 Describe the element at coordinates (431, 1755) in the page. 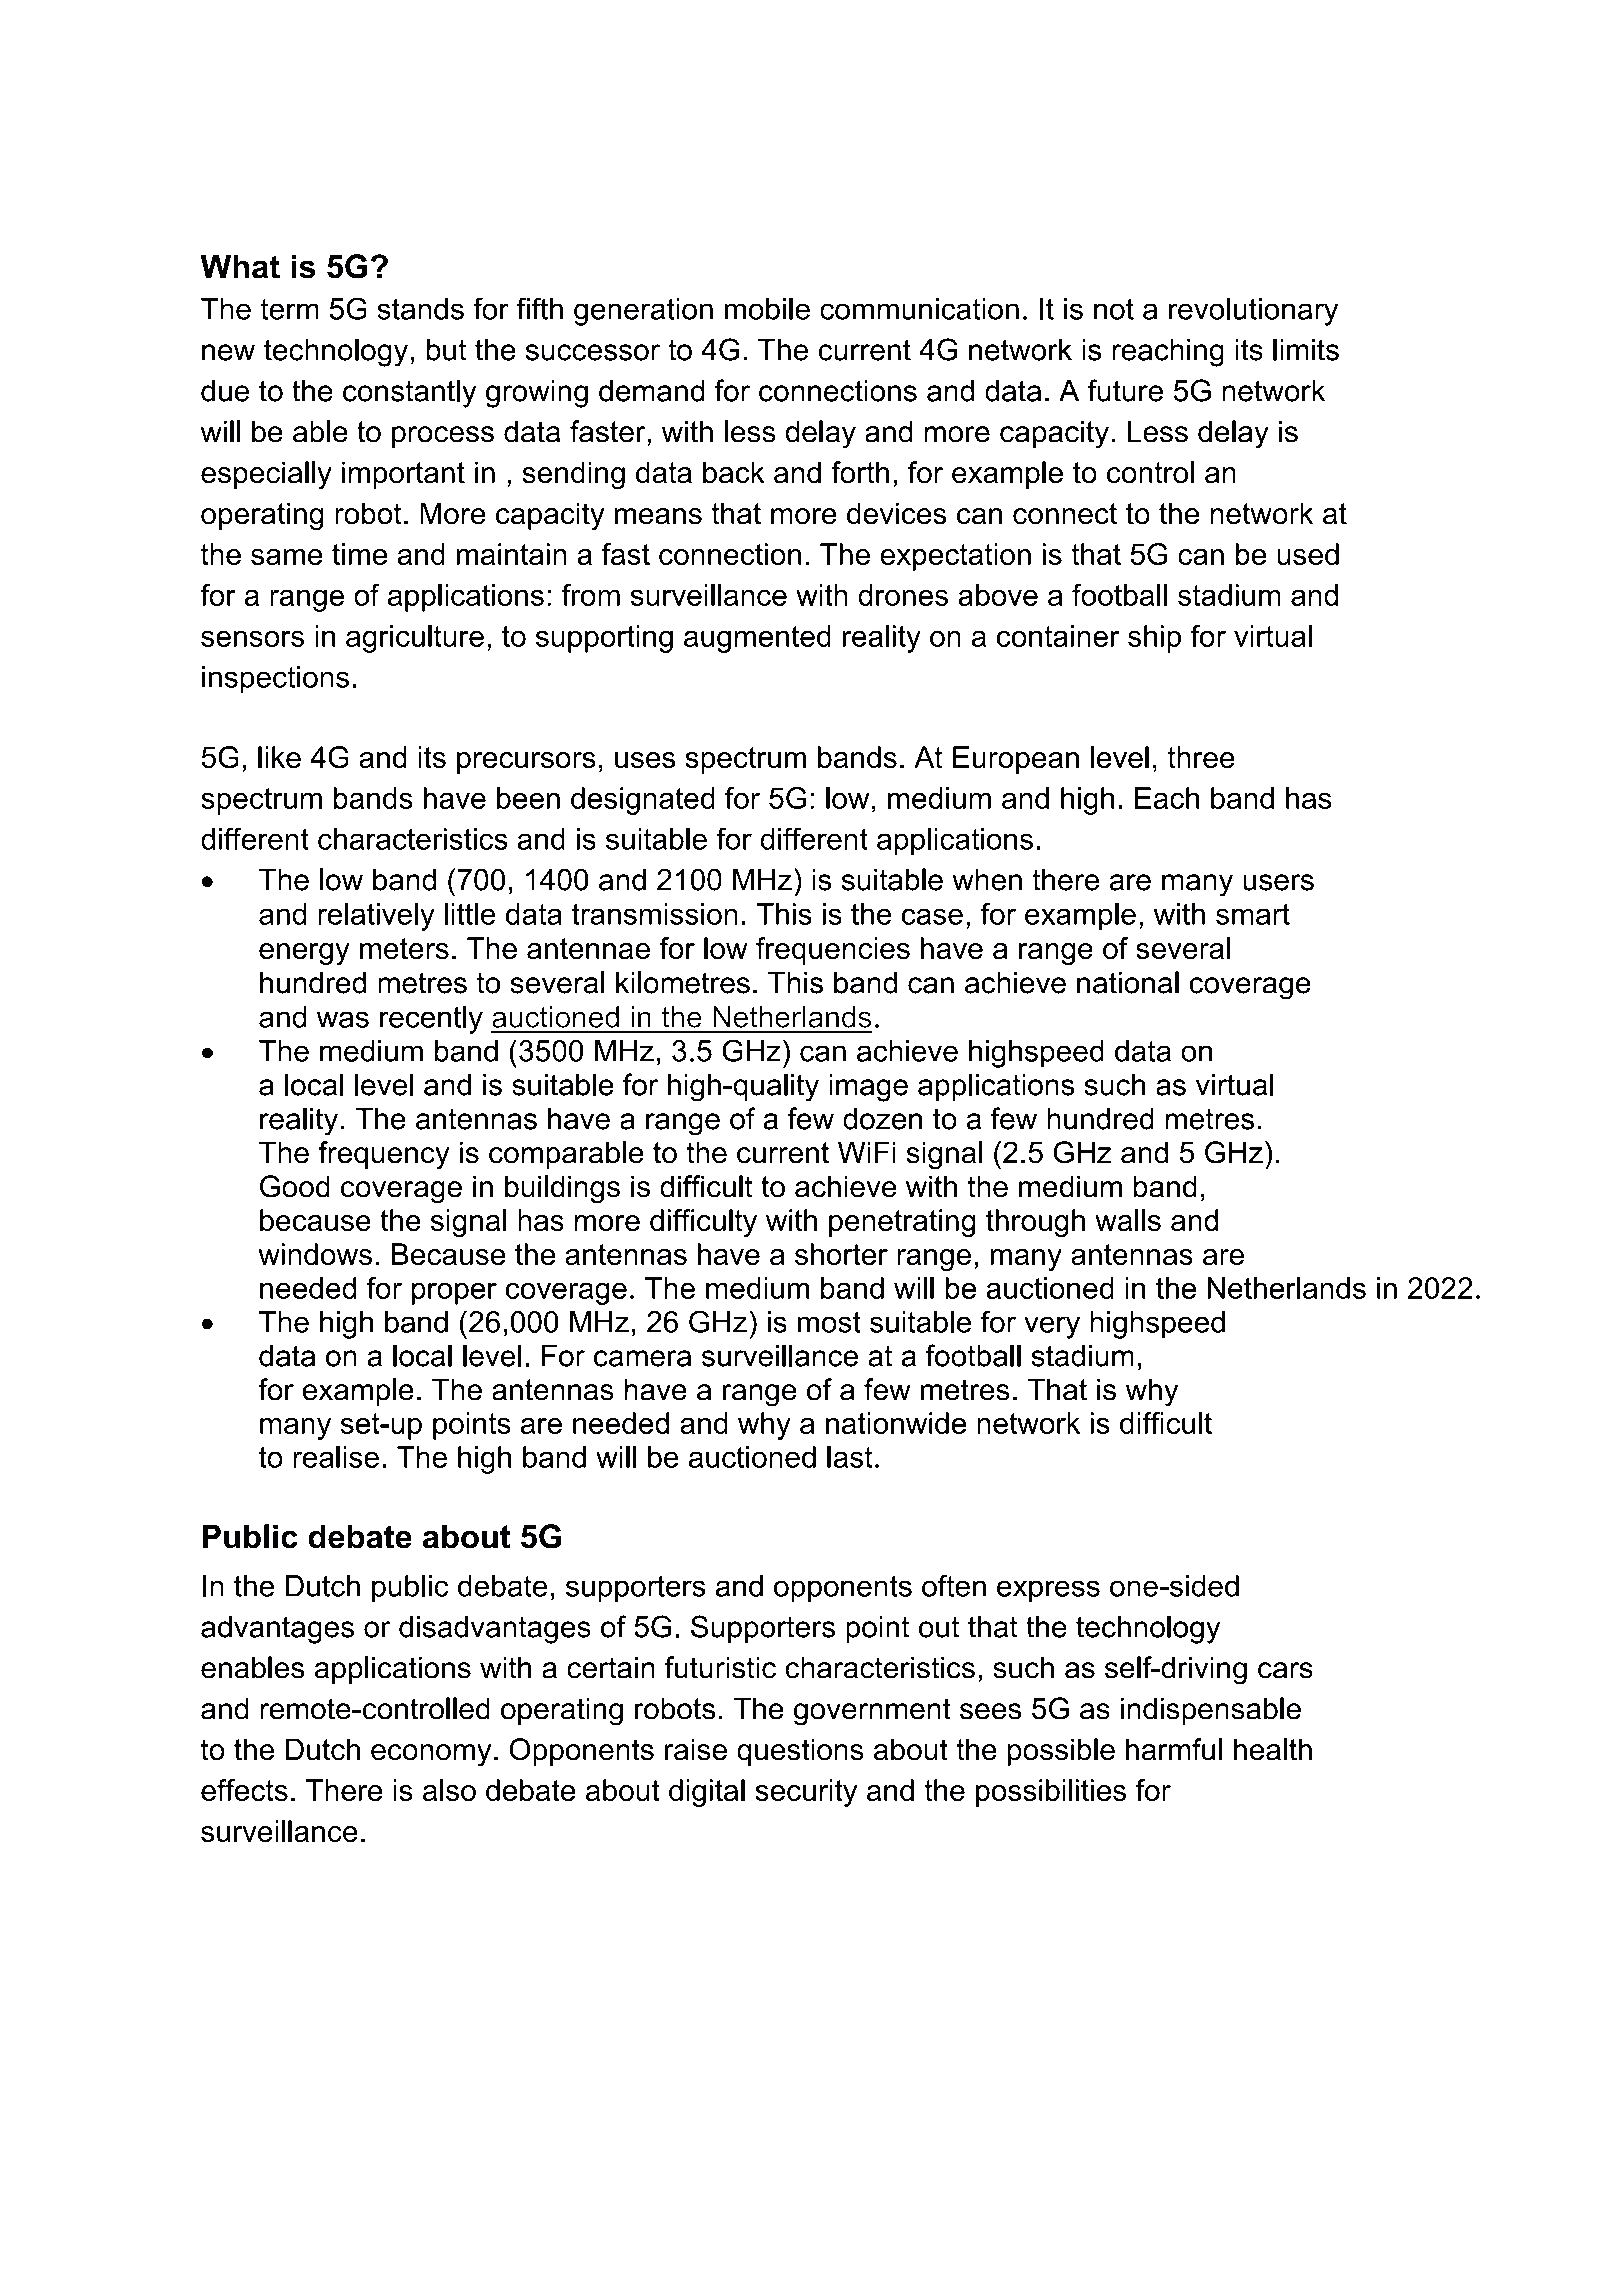

I see `economy` at that location.
